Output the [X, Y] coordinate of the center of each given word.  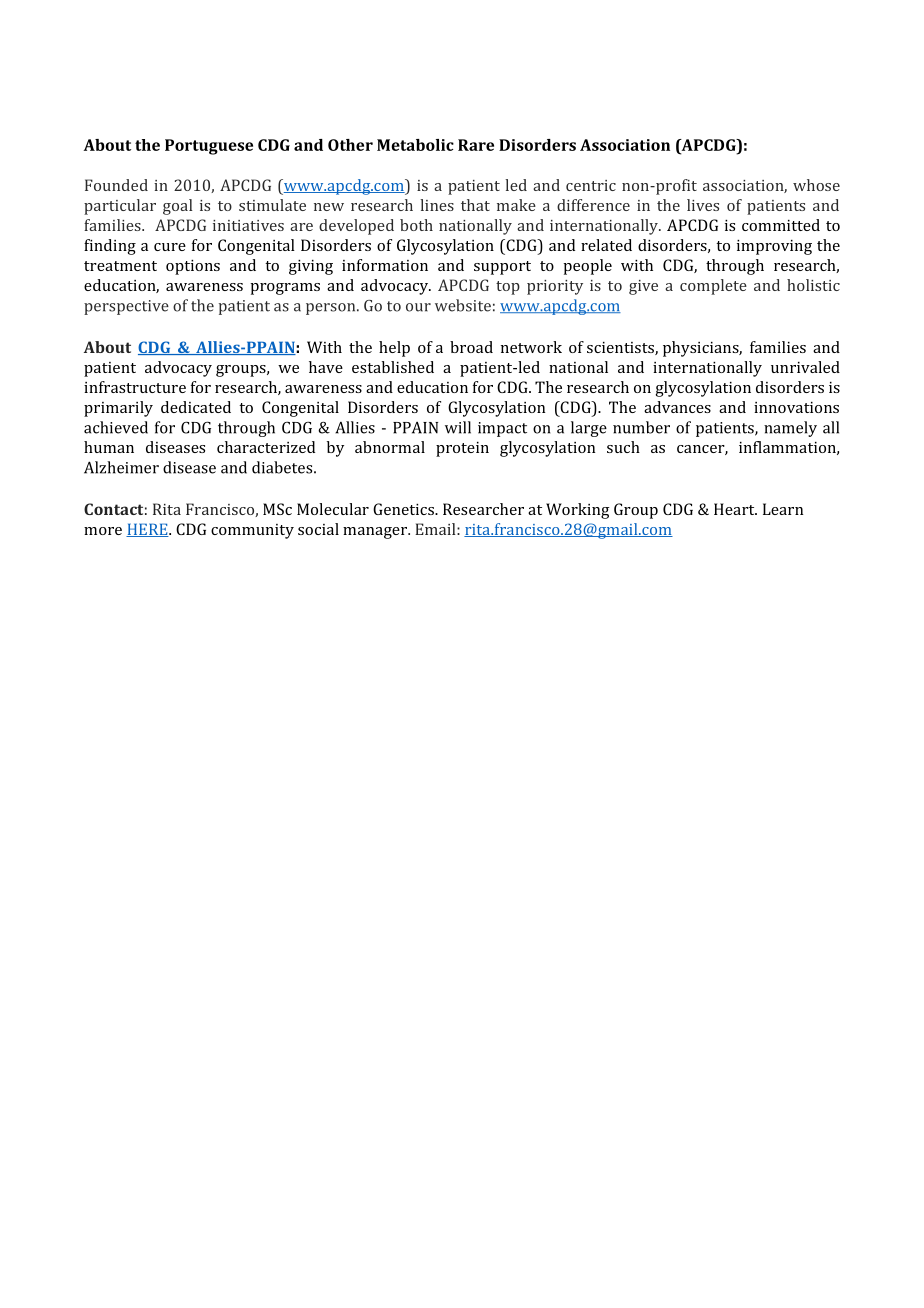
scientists [621, 348]
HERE [148, 530]
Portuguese [209, 147]
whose [816, 185]
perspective [126, 307]
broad [471, 347]
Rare [476, 145]
